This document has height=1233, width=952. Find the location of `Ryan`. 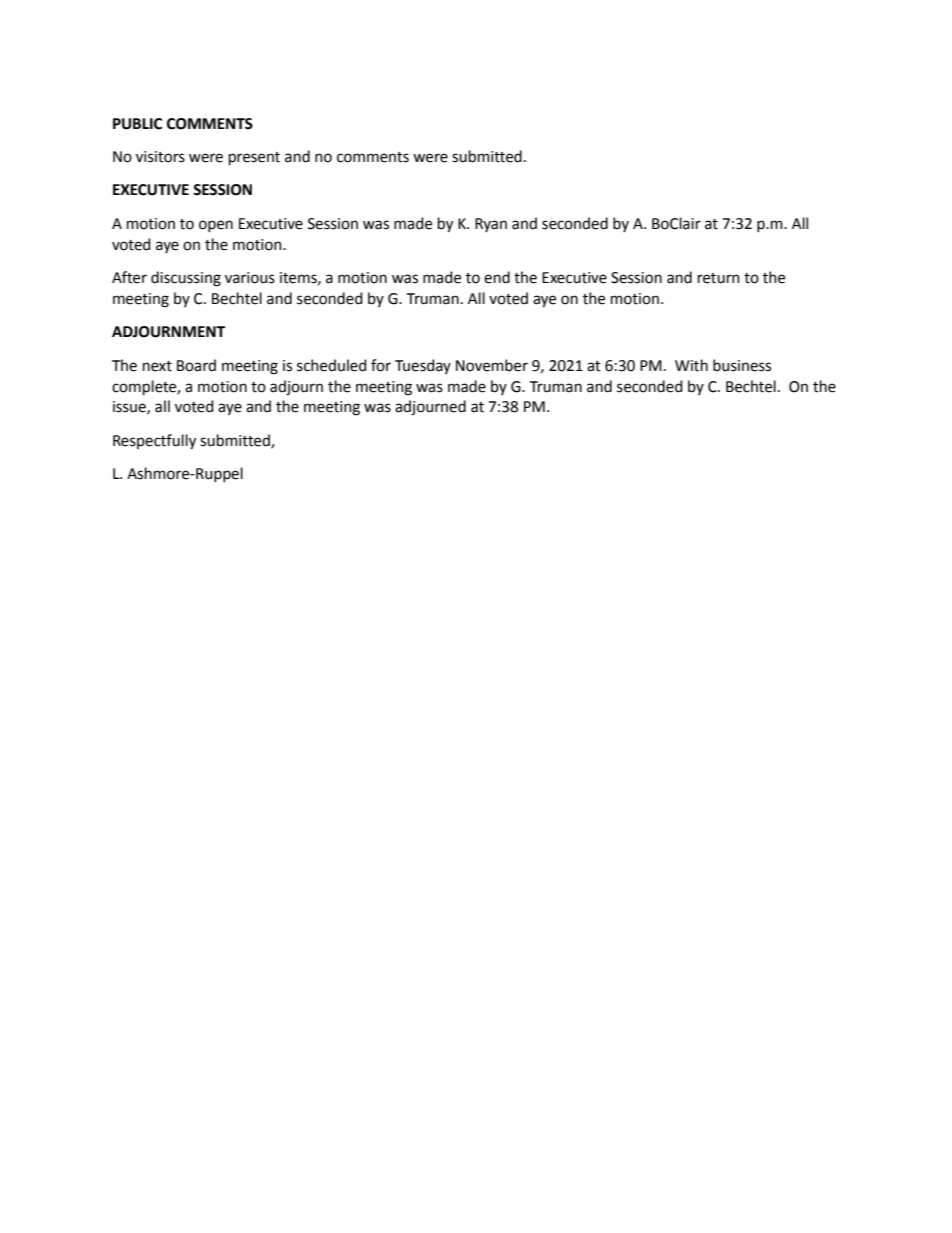

Ryan is located at coordinates (491, 225).
